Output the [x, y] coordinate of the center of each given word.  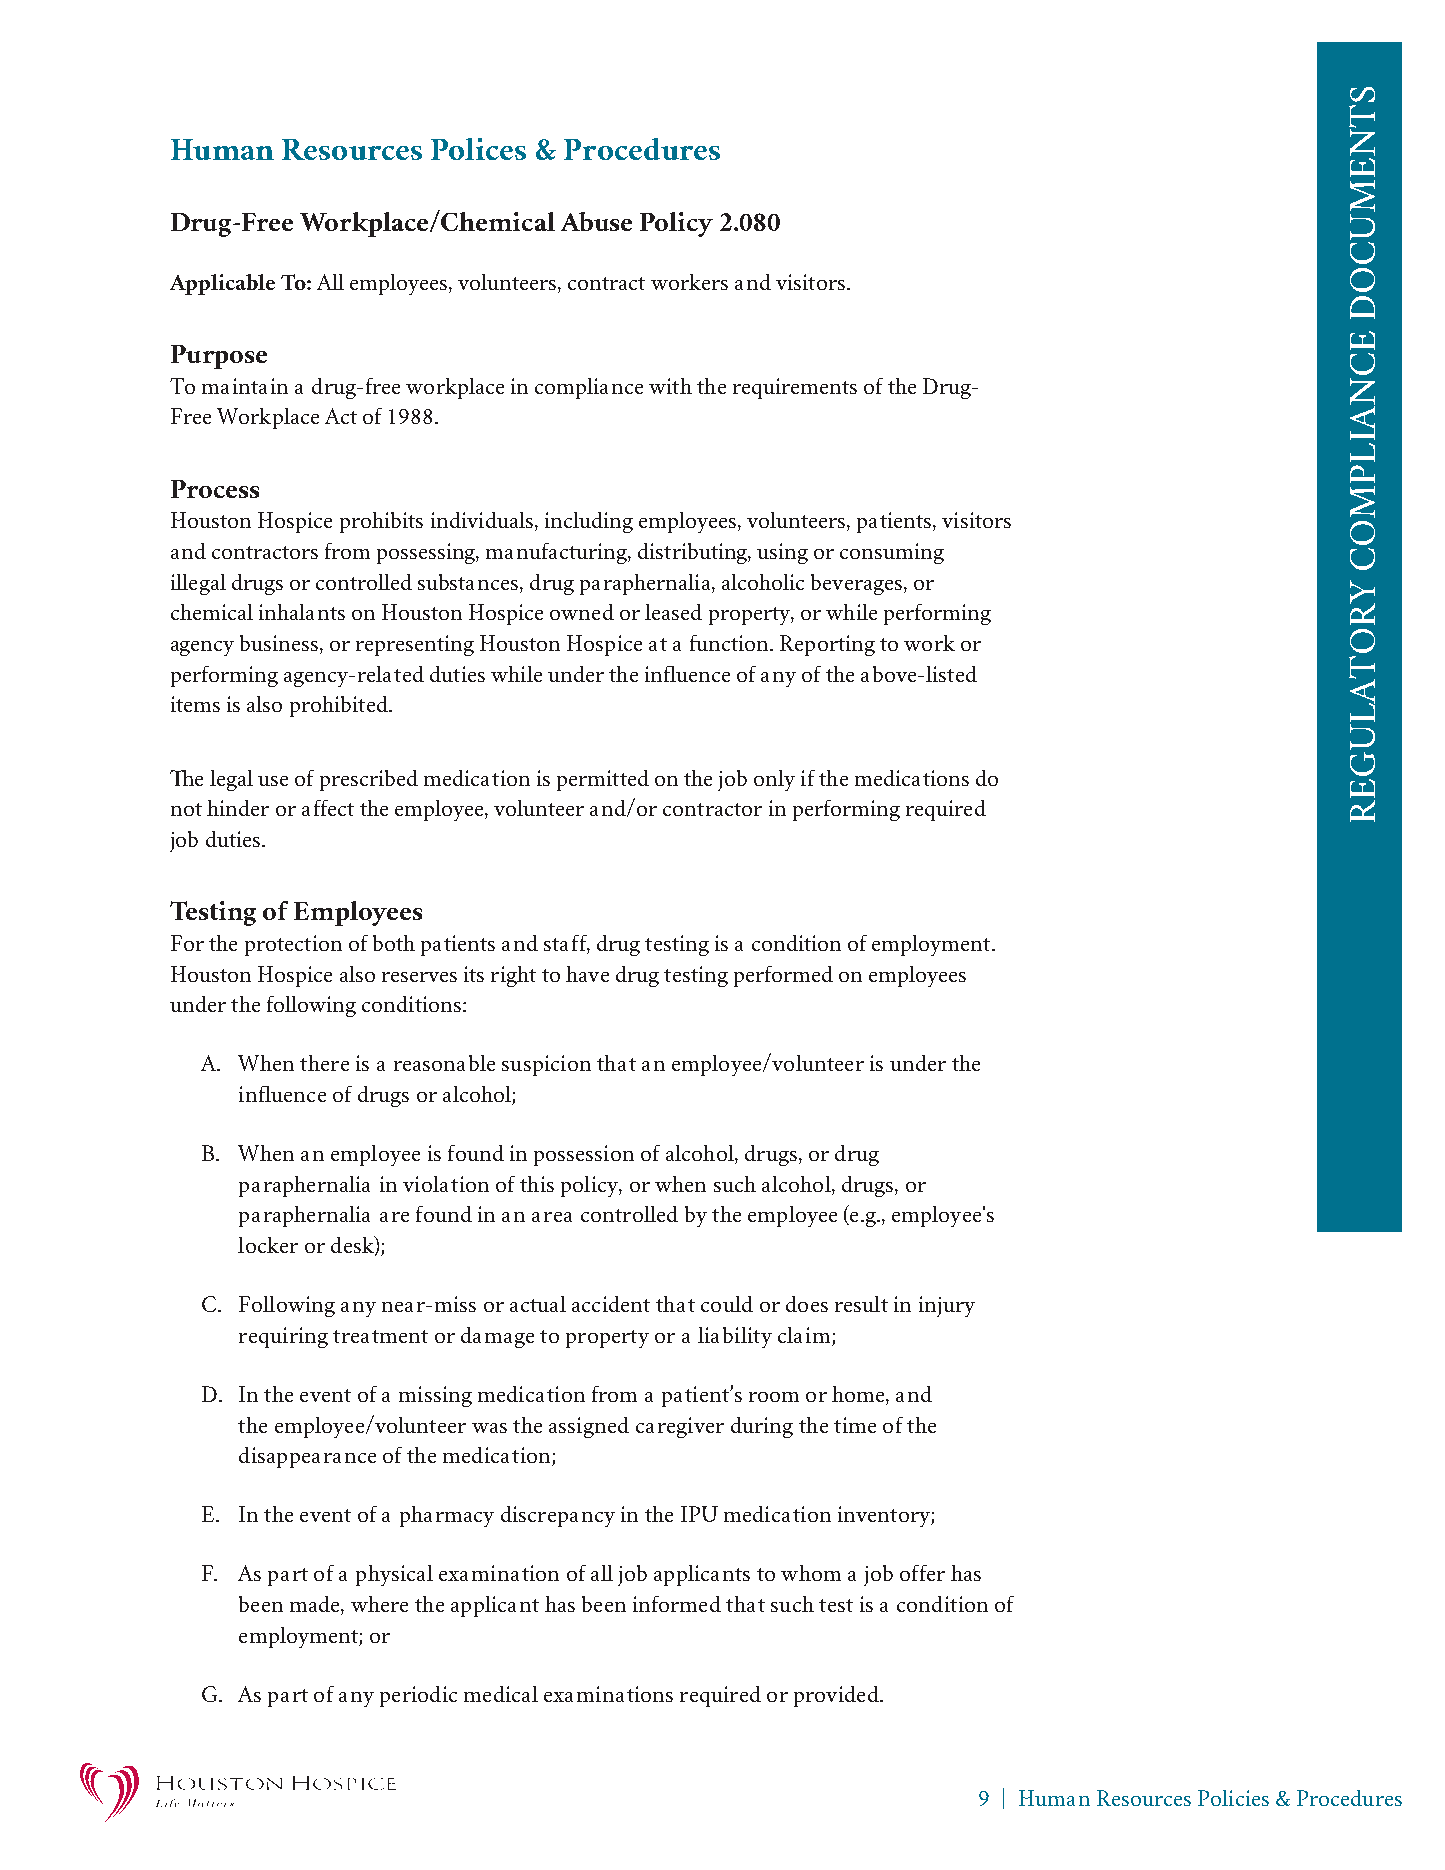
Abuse [596, 221]
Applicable [222, 284]
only [774, 780]
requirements [795, 388]
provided [837, 1696]
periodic [418, 1696]
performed [783, 976]
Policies [1233, 1798]
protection [293, 945]
